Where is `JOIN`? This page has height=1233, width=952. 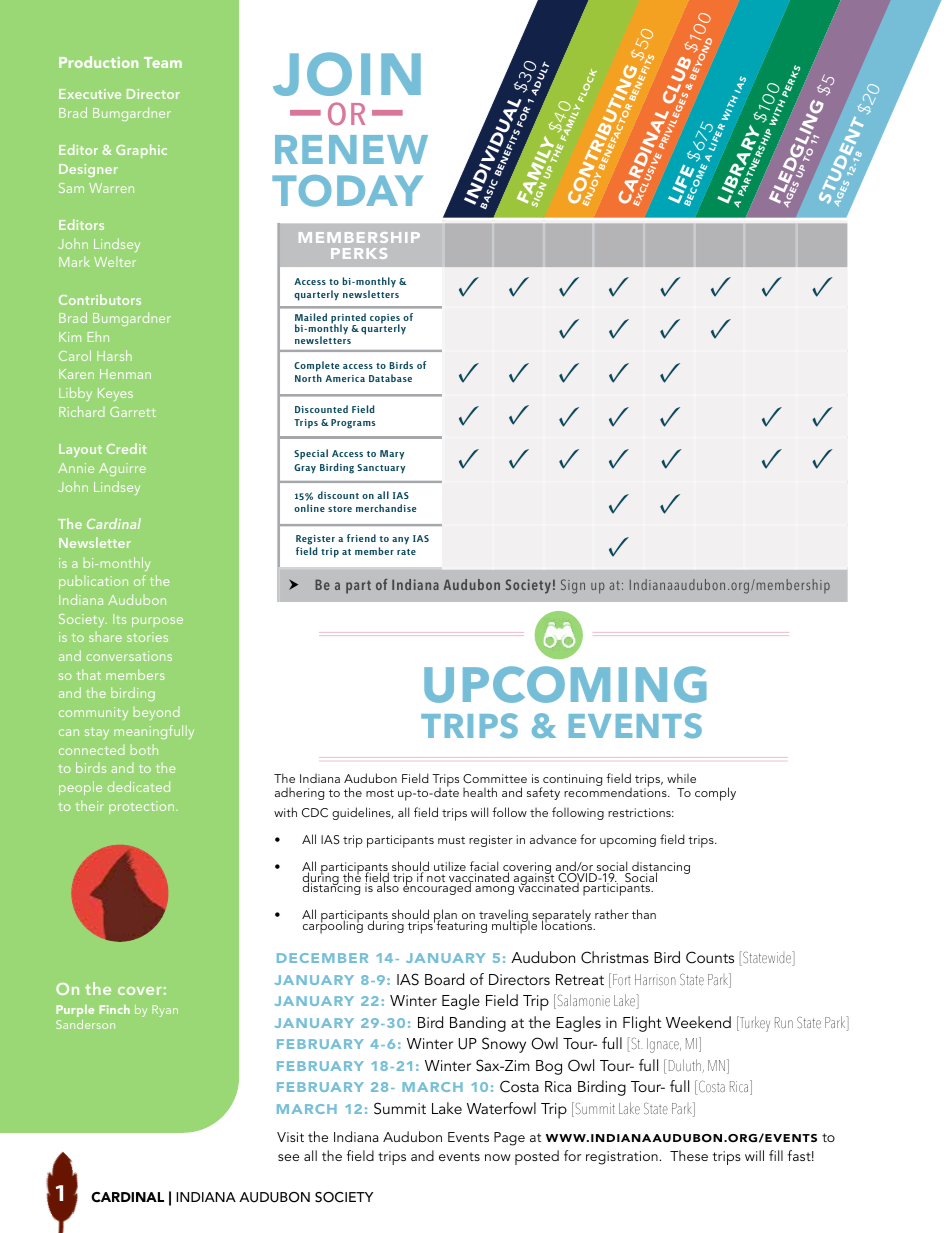
JOIN is located at coordinates (347, 74).
